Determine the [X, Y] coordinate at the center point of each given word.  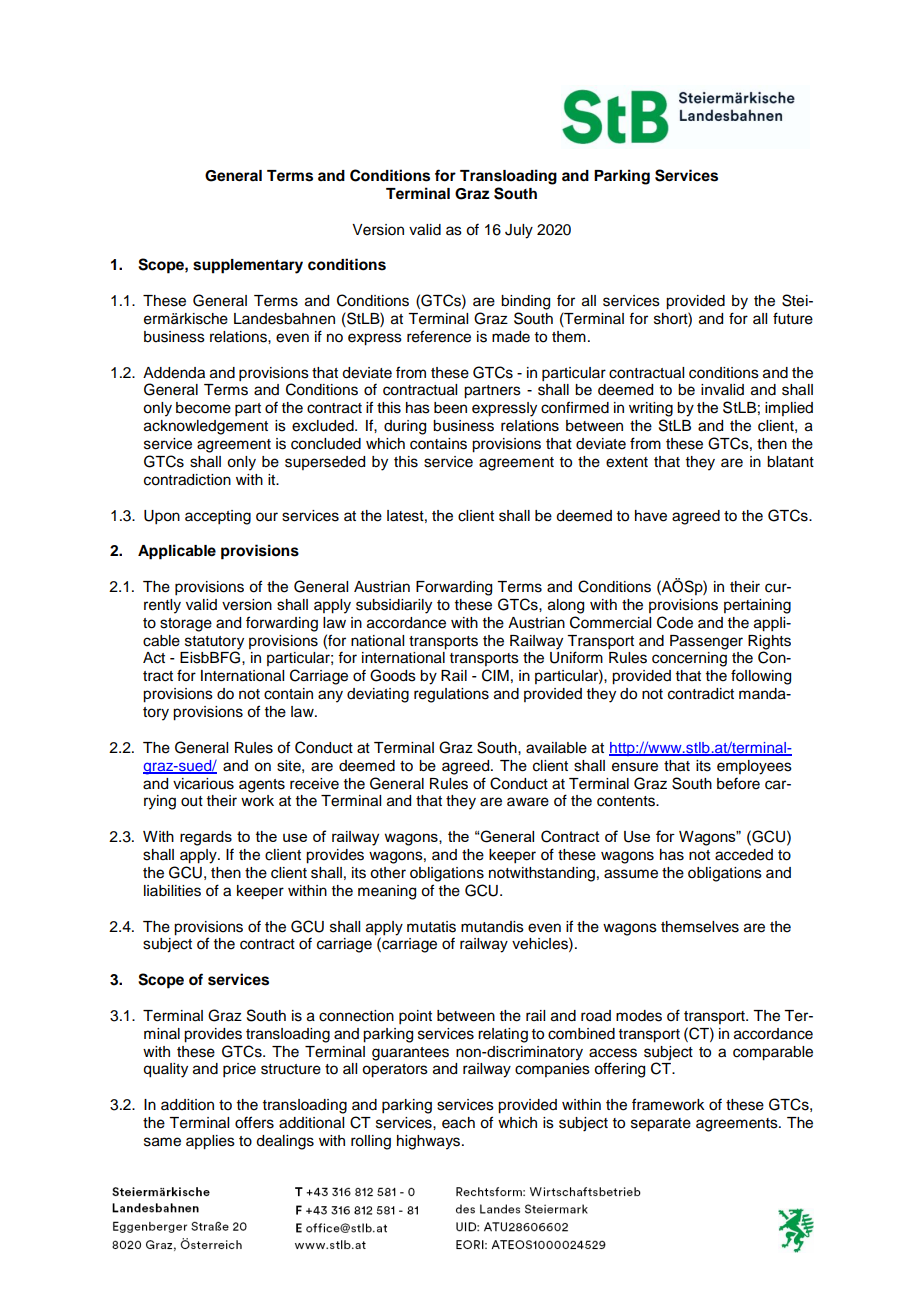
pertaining [757, 606]
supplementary [248, 266]
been [450, 408]
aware [528, 802]
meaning [387, 892]
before [738, 783]
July [519, 231]
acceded [744, 855]
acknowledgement [206, 427]
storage [186, 625]
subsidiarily [394, 606]
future [793, 318]
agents [262, 786]
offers [254, 1122]
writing [651, 409]
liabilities [172, 891]
